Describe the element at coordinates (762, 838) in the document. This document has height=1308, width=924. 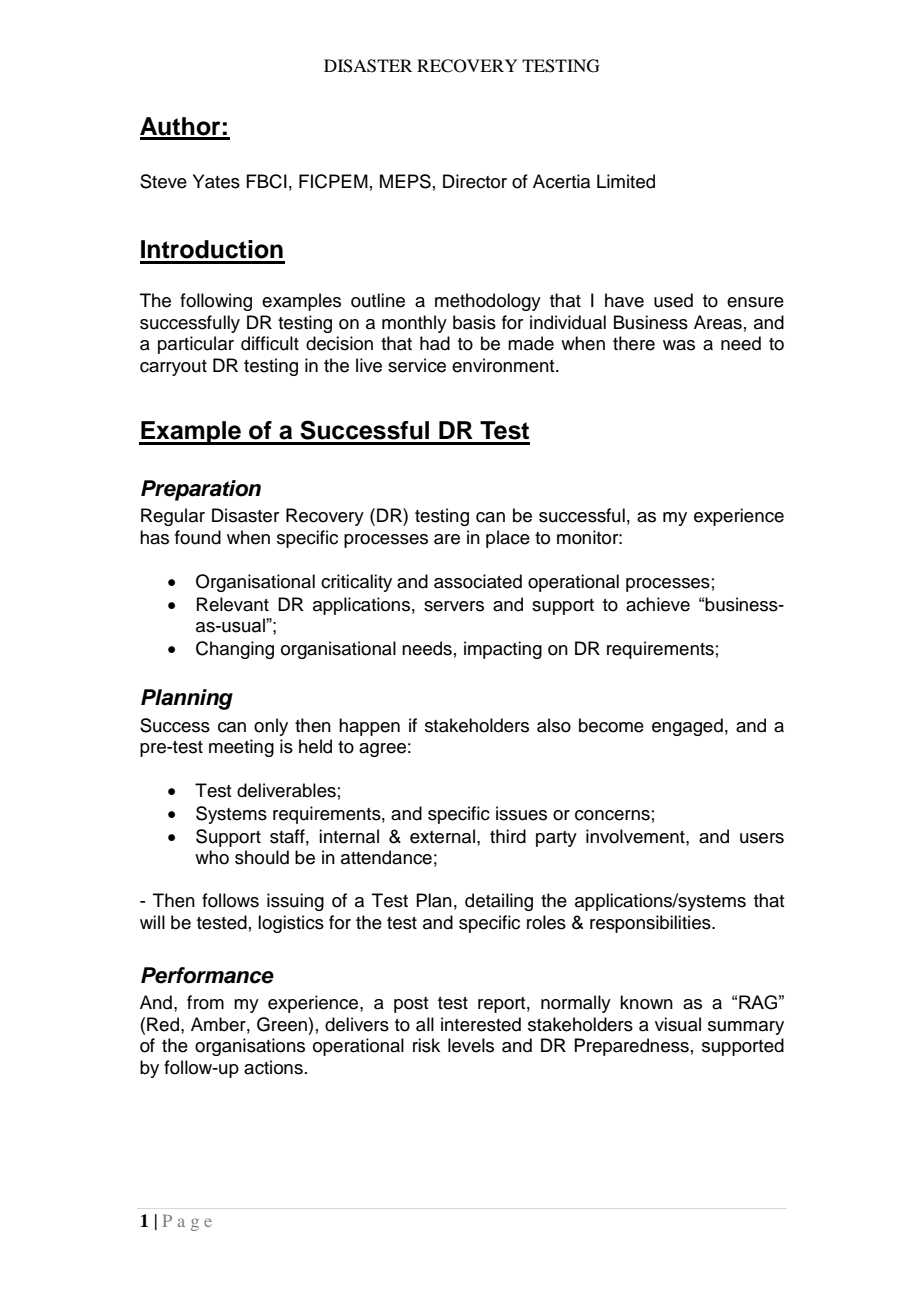
I see `users` at that location.
